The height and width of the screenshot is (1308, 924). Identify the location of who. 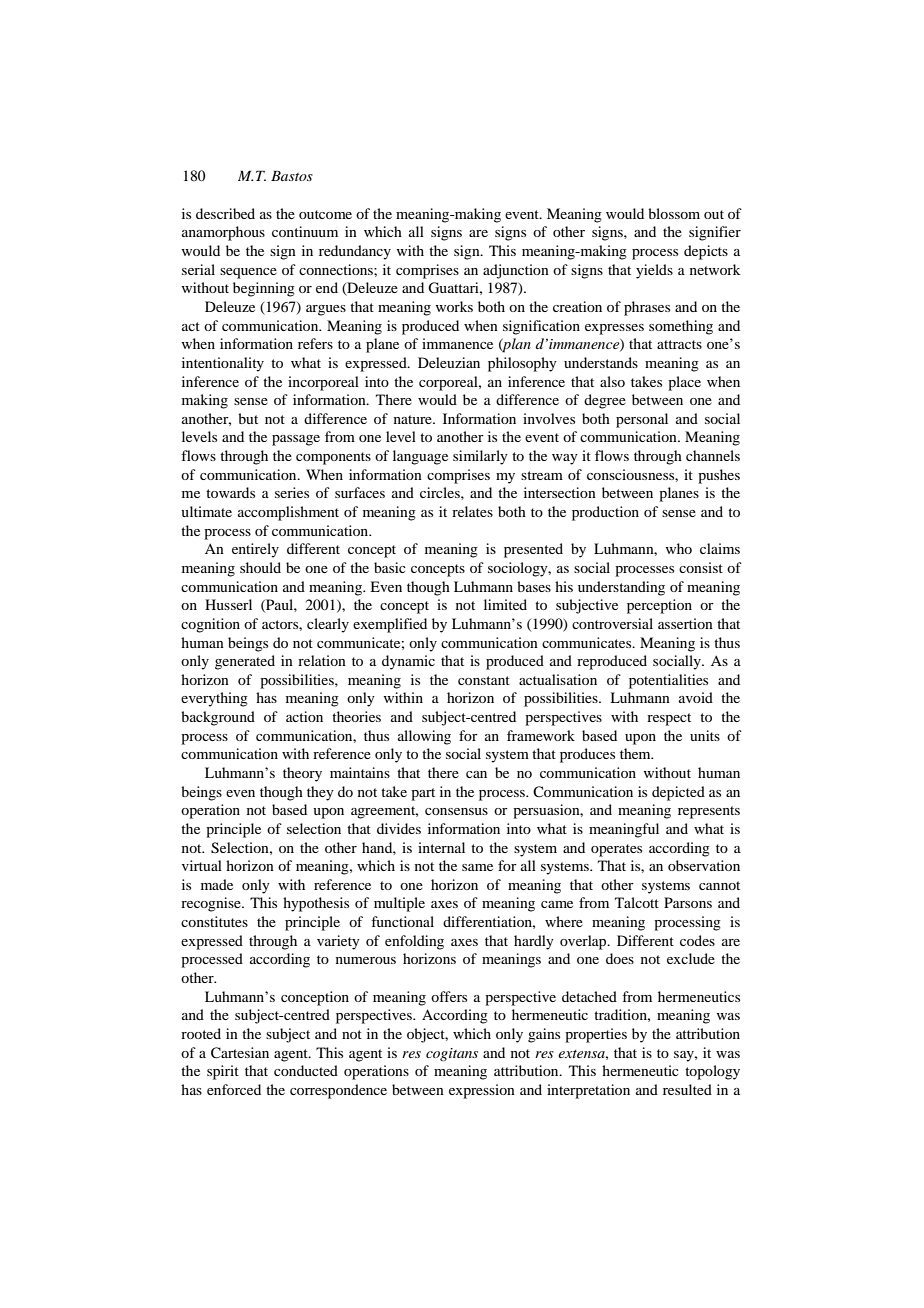
(679, 548).
